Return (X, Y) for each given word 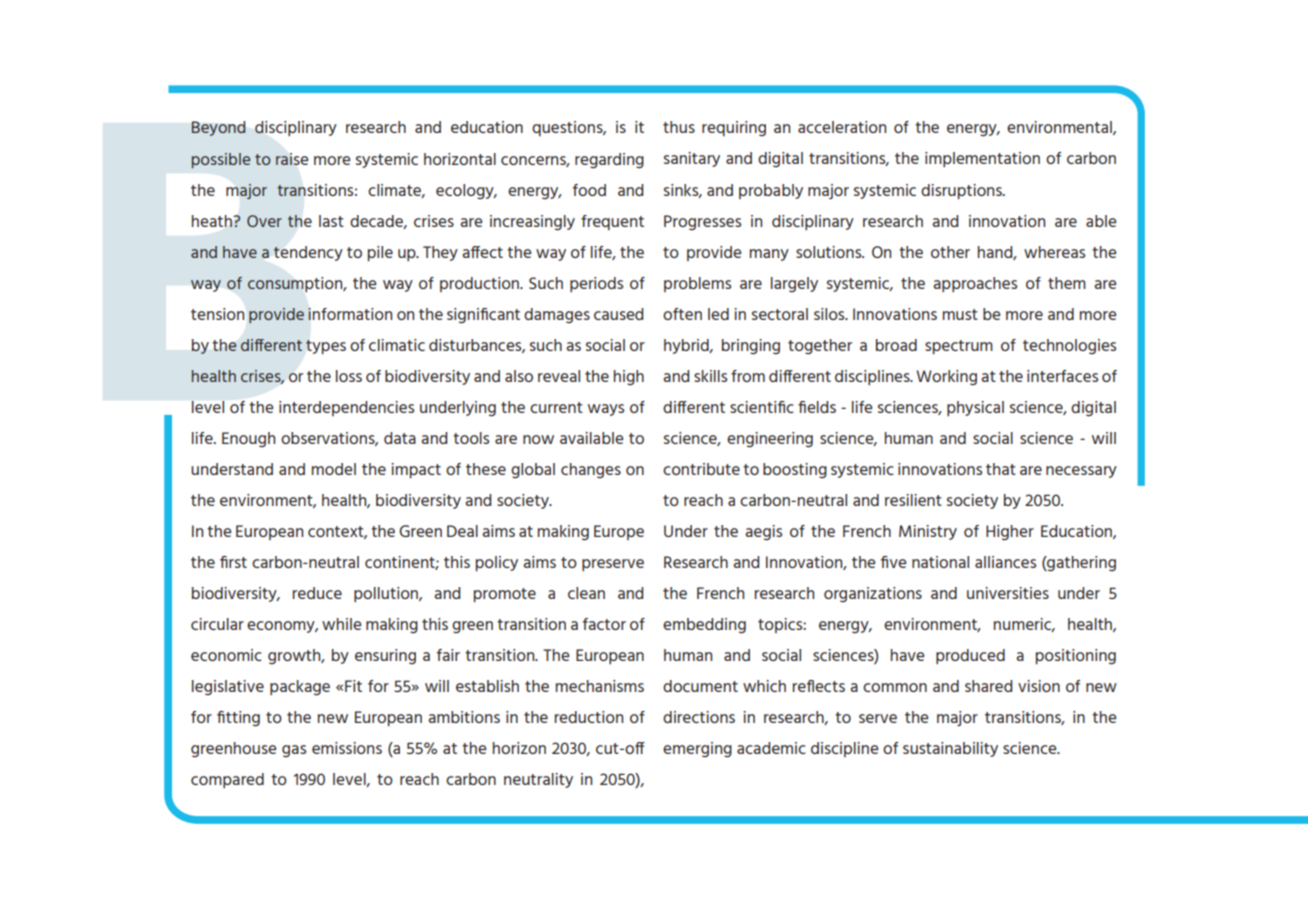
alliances (1005, 562)
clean (586, 593)
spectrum (959, 347)
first (233, 562)
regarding (609, 160)
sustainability (950, 749)
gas (294, 751)
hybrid (687, 346)
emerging (697, 749)
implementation (982, 159)
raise (292, 159)
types (326, 347)
